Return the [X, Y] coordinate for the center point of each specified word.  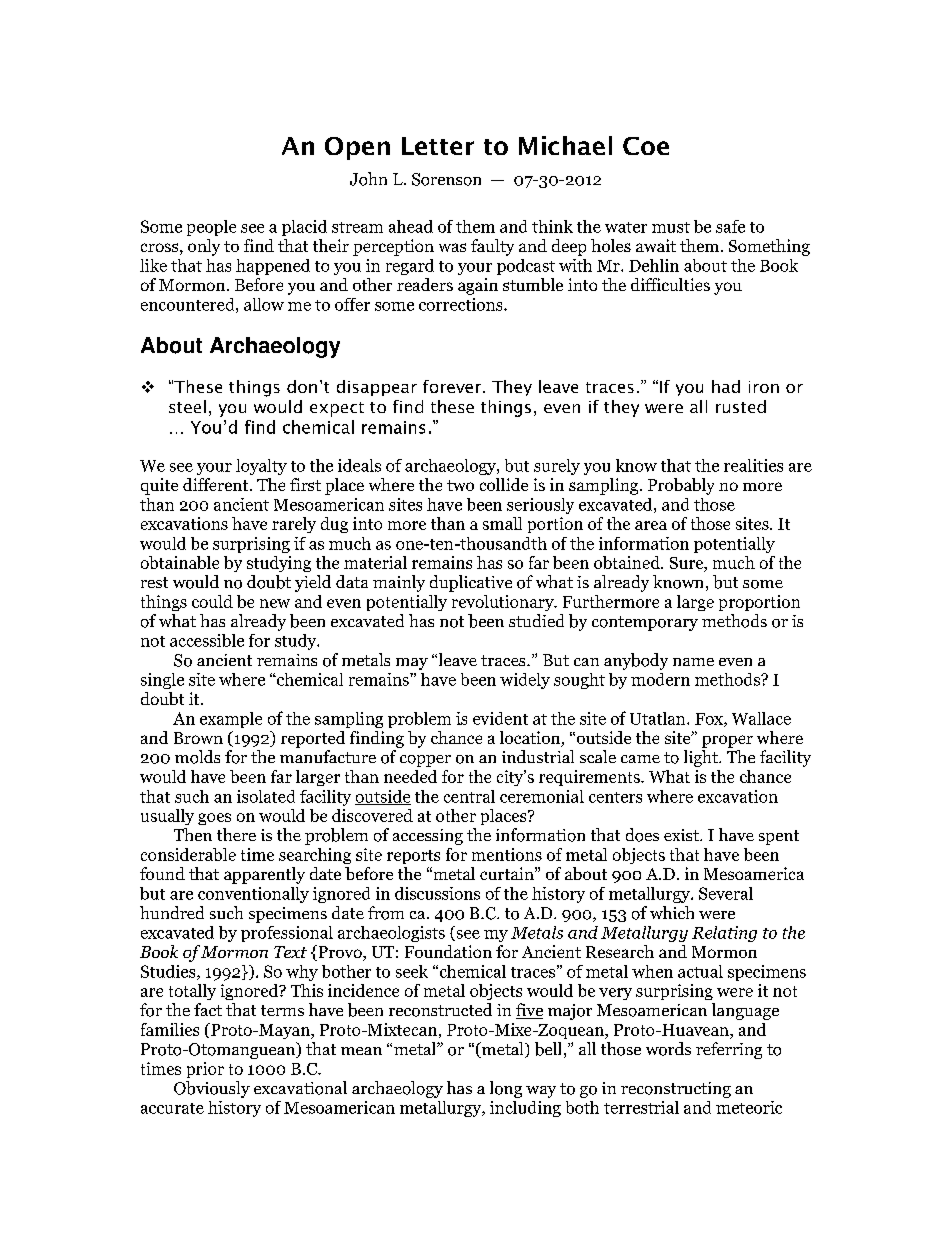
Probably [681, 486]
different [217, 484]
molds [197, 757]
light [702, 758]
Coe [646, 146]
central [469, 796]
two [460, 485]
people [211, 228]
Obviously [212, 1089]
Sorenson [446, 179]
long [506, 1089]
